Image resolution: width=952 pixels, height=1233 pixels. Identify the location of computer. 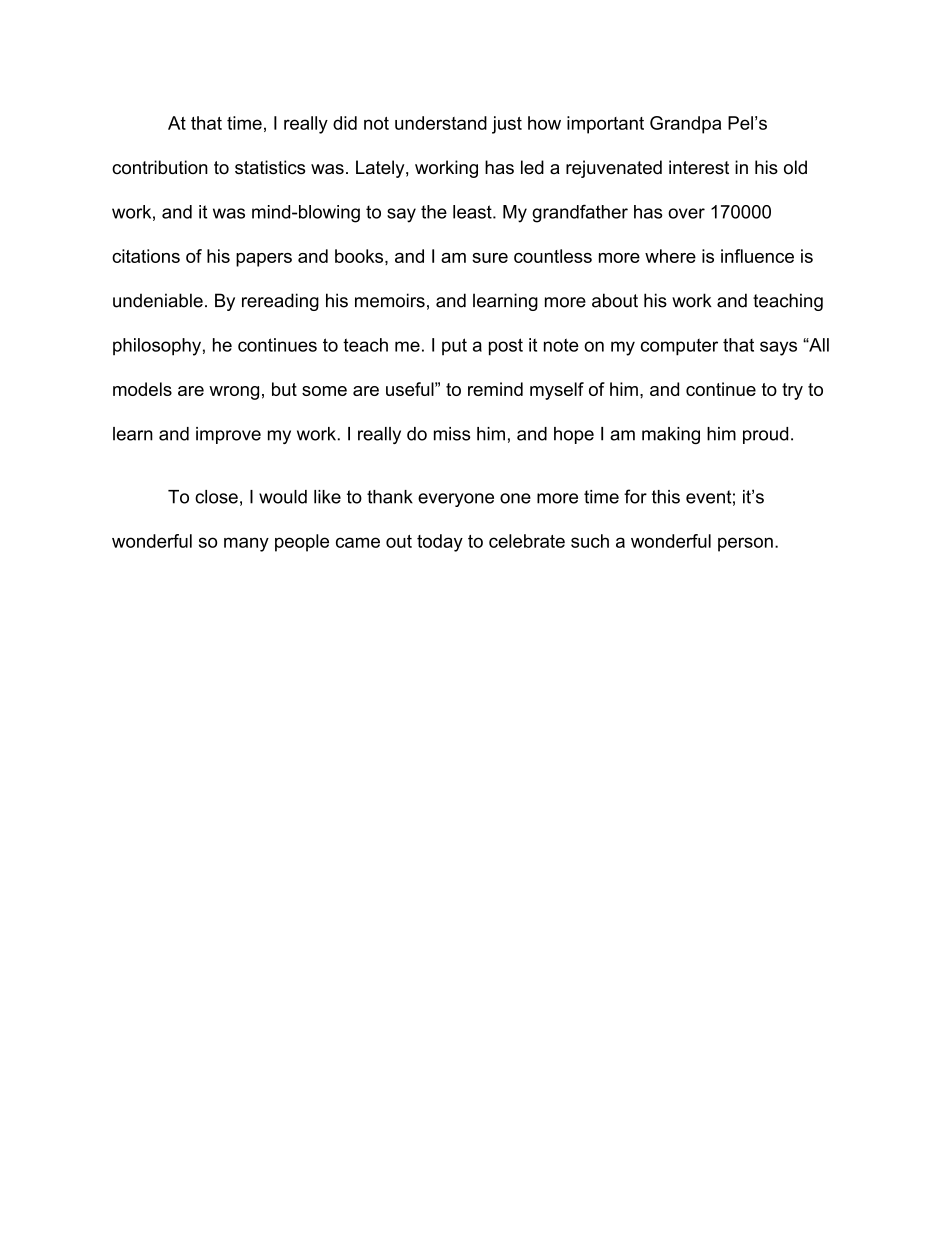
(679, 347).
